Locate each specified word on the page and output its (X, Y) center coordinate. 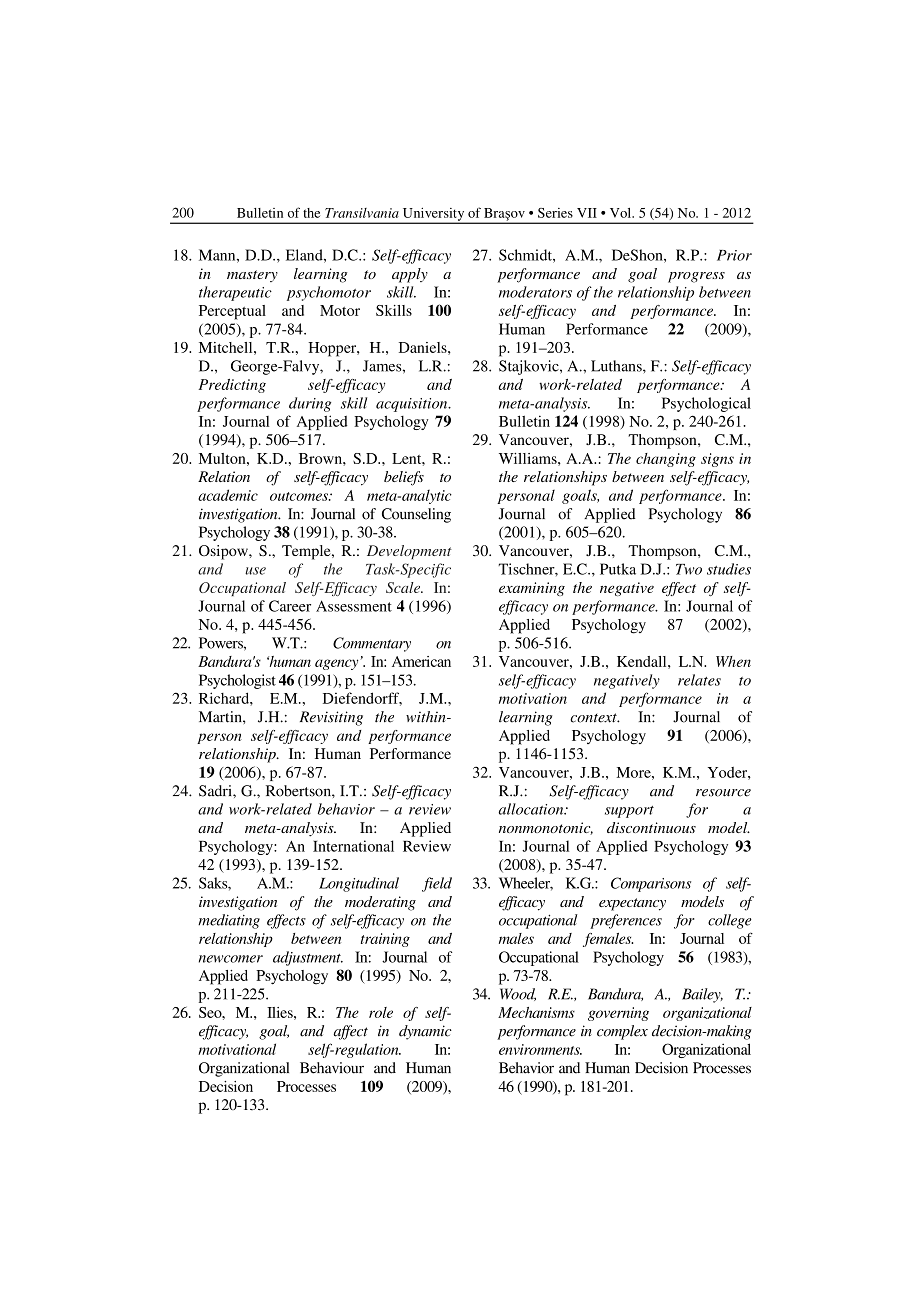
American (421, 661)
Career (290, 606)
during (310, 404)
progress (696, 277)
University (433, 215)
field (437, 884)
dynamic (425, 1032)
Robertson (299, 791)
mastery (252, 276)
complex (622, 1032)
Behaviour (332, 1068)
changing (666, 460)
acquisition (413, 405)
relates (699, 680)
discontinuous (651, 827)
